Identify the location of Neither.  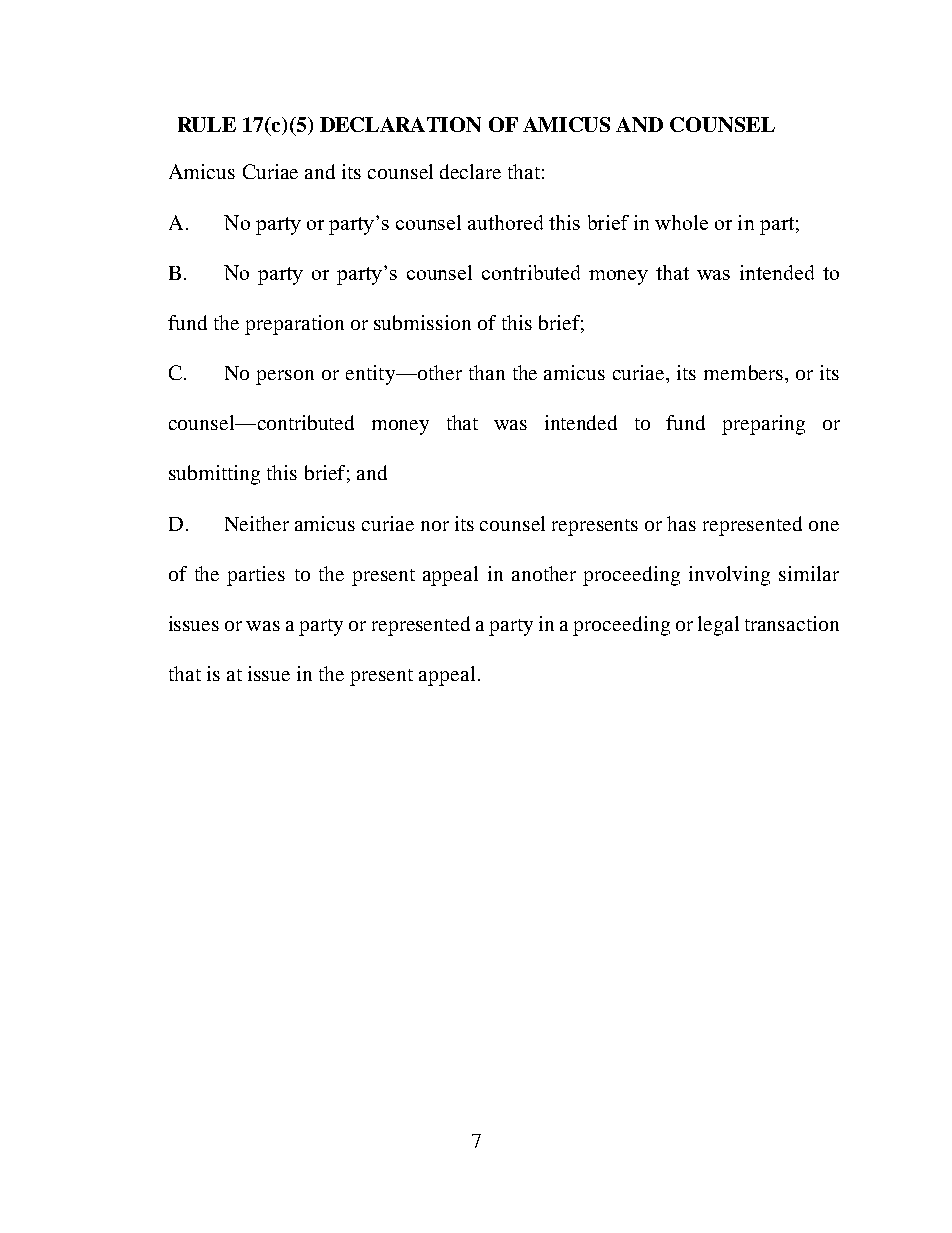
(257, 523).
